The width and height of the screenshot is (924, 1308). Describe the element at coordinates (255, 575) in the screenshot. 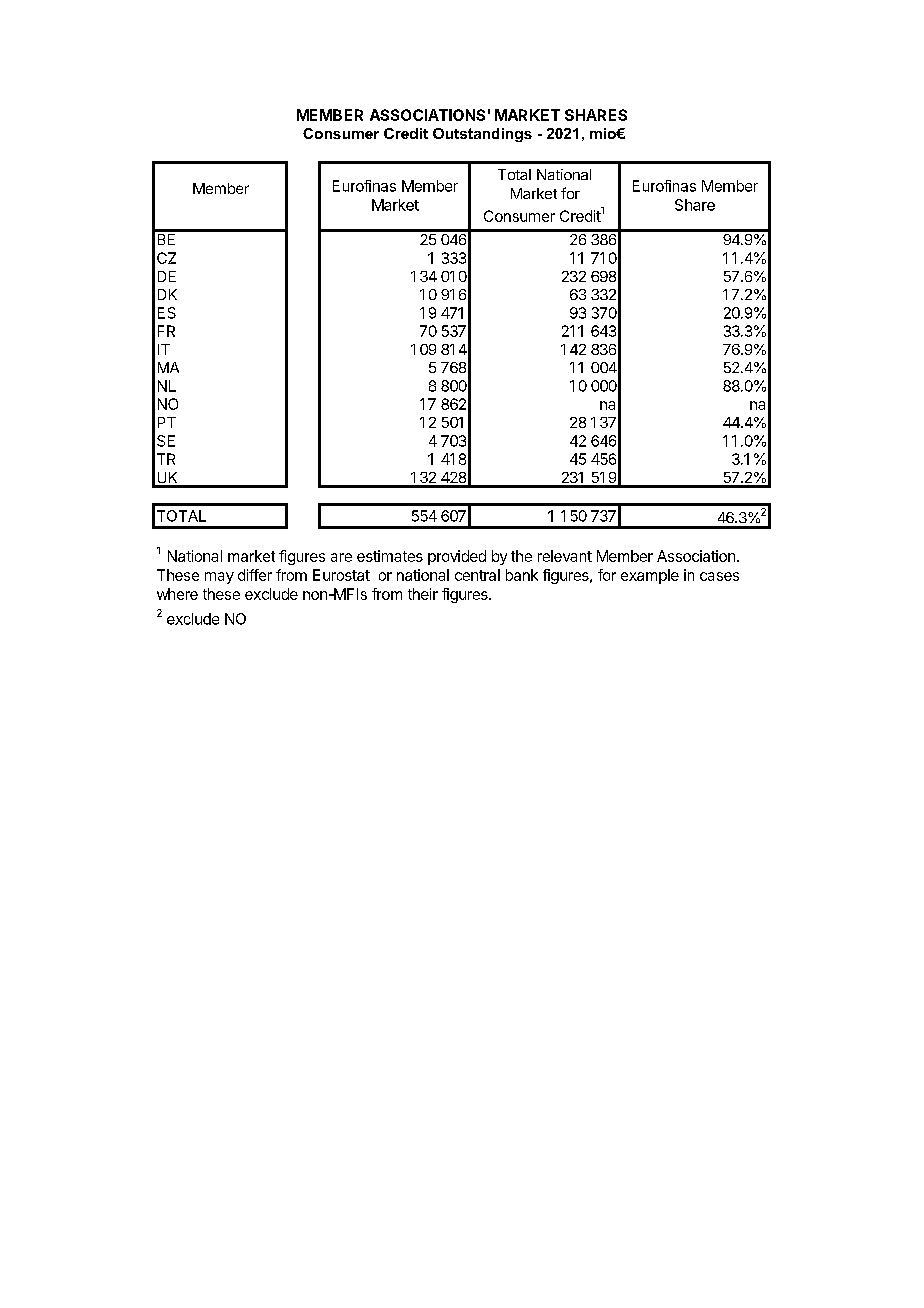

I see `differ` at that location.
